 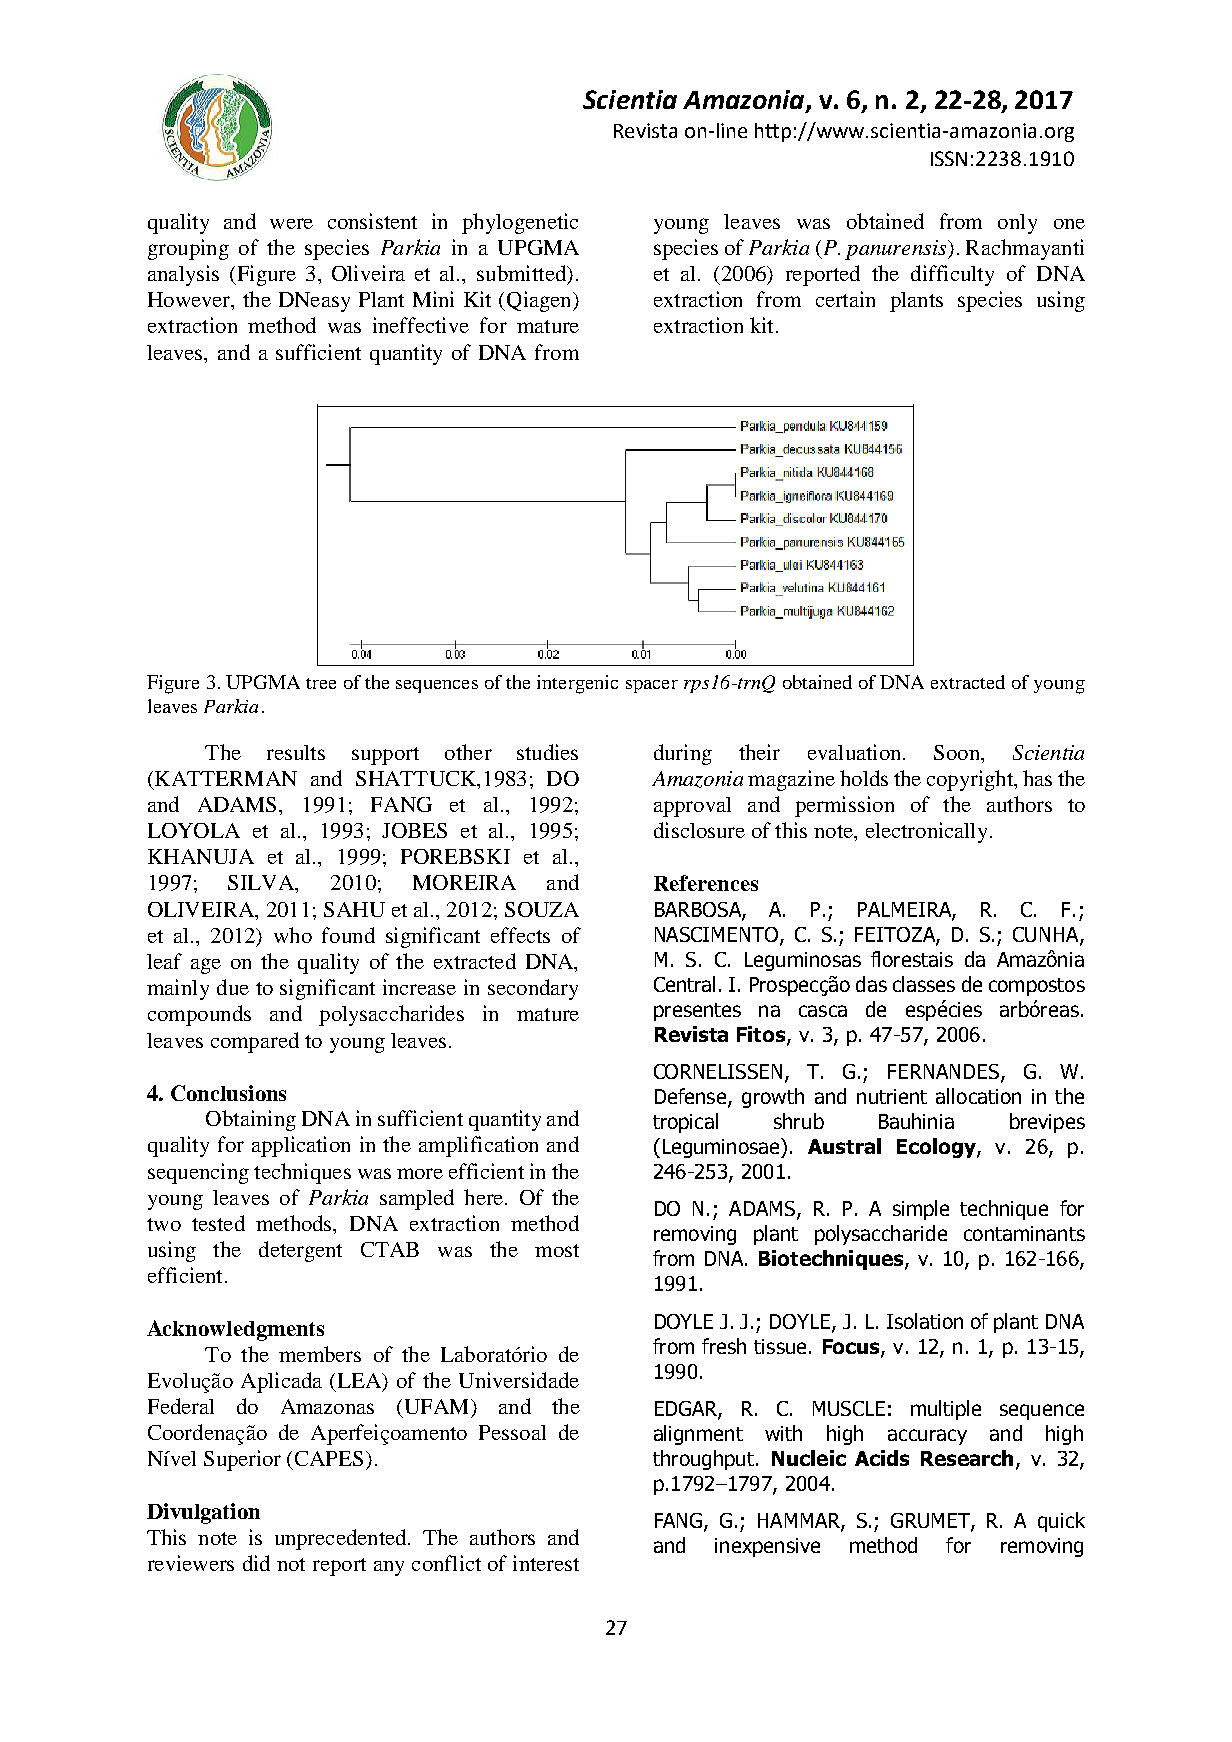 What do you see at coordinates (546, 1563) in the screenshot?
I see `interest` at bounding box center [546, 1563].
